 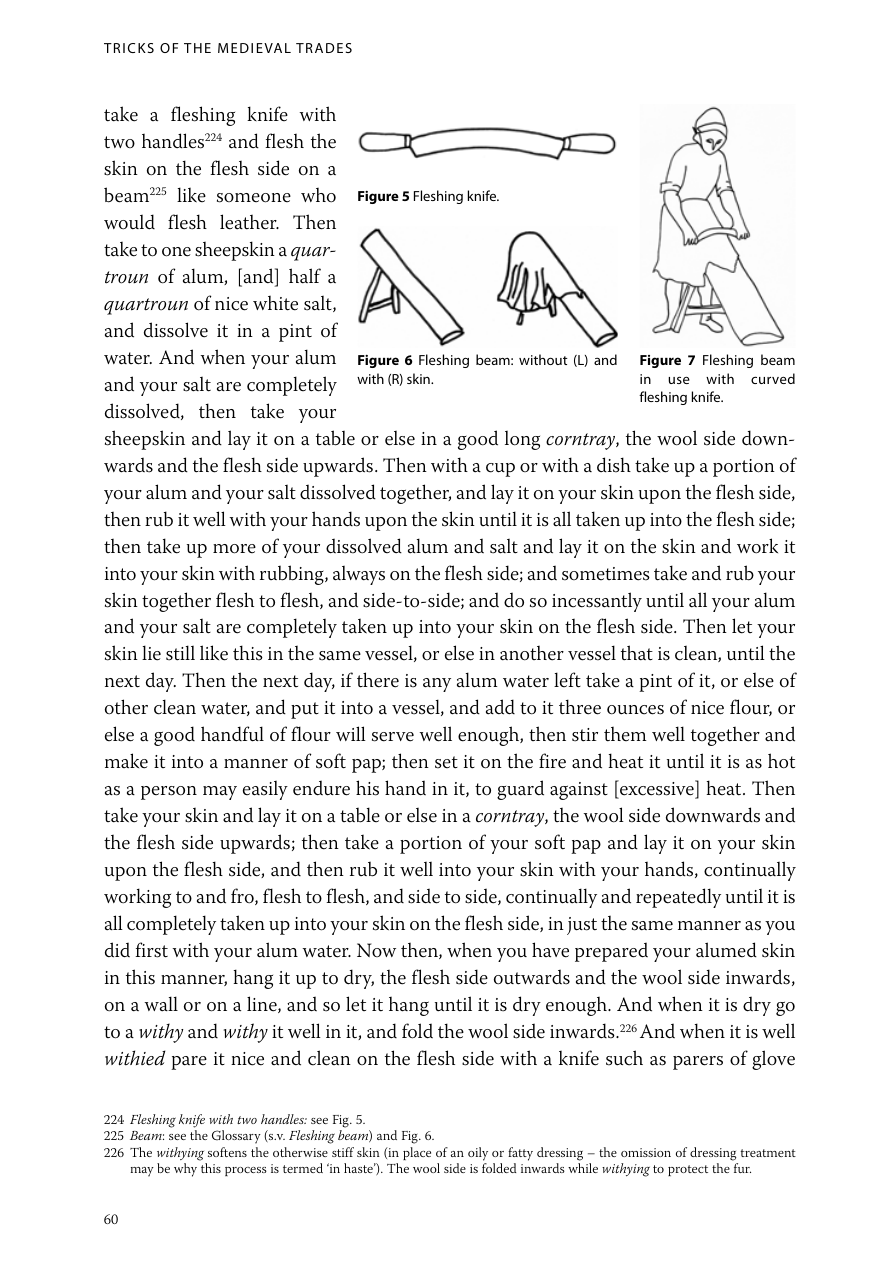 I want to click on use, so click(x=679, y=380).
